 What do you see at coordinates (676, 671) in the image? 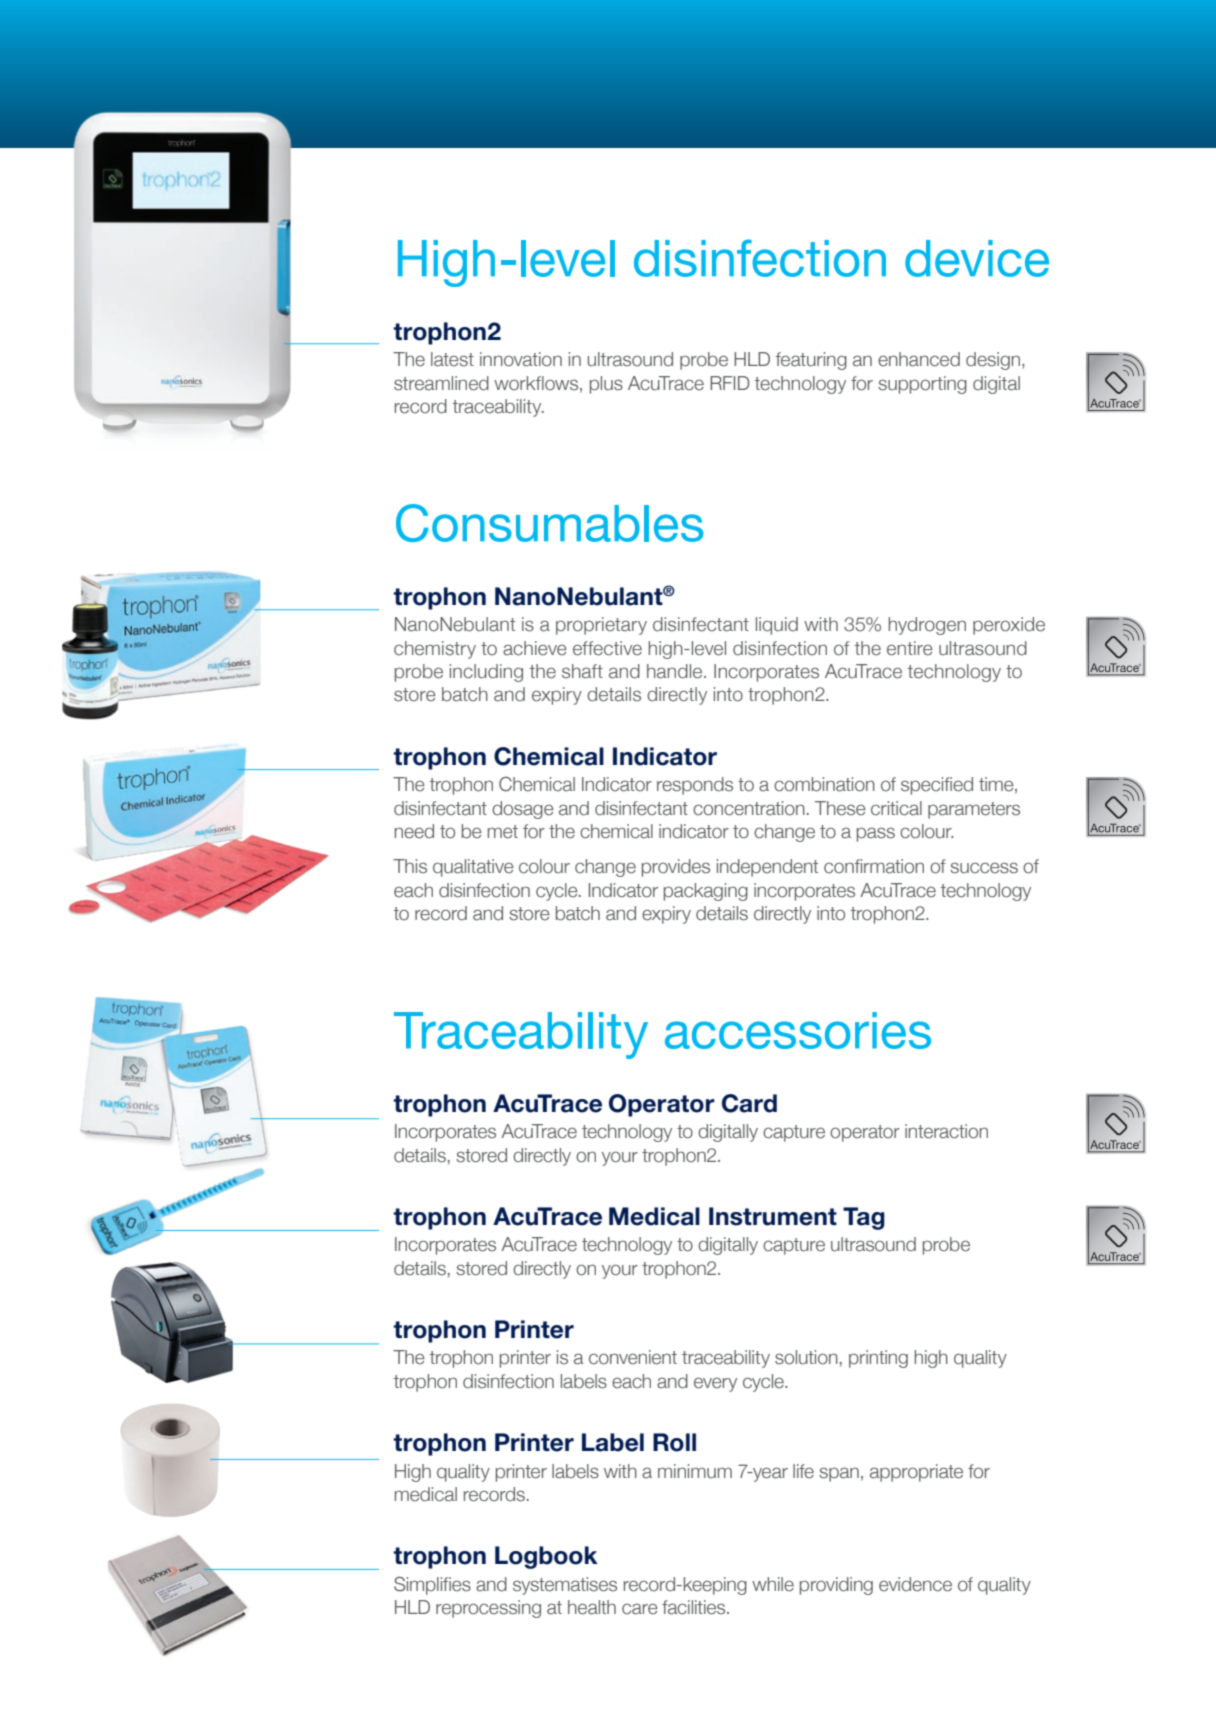
I see `handle` at bounding box center [676, 671].
